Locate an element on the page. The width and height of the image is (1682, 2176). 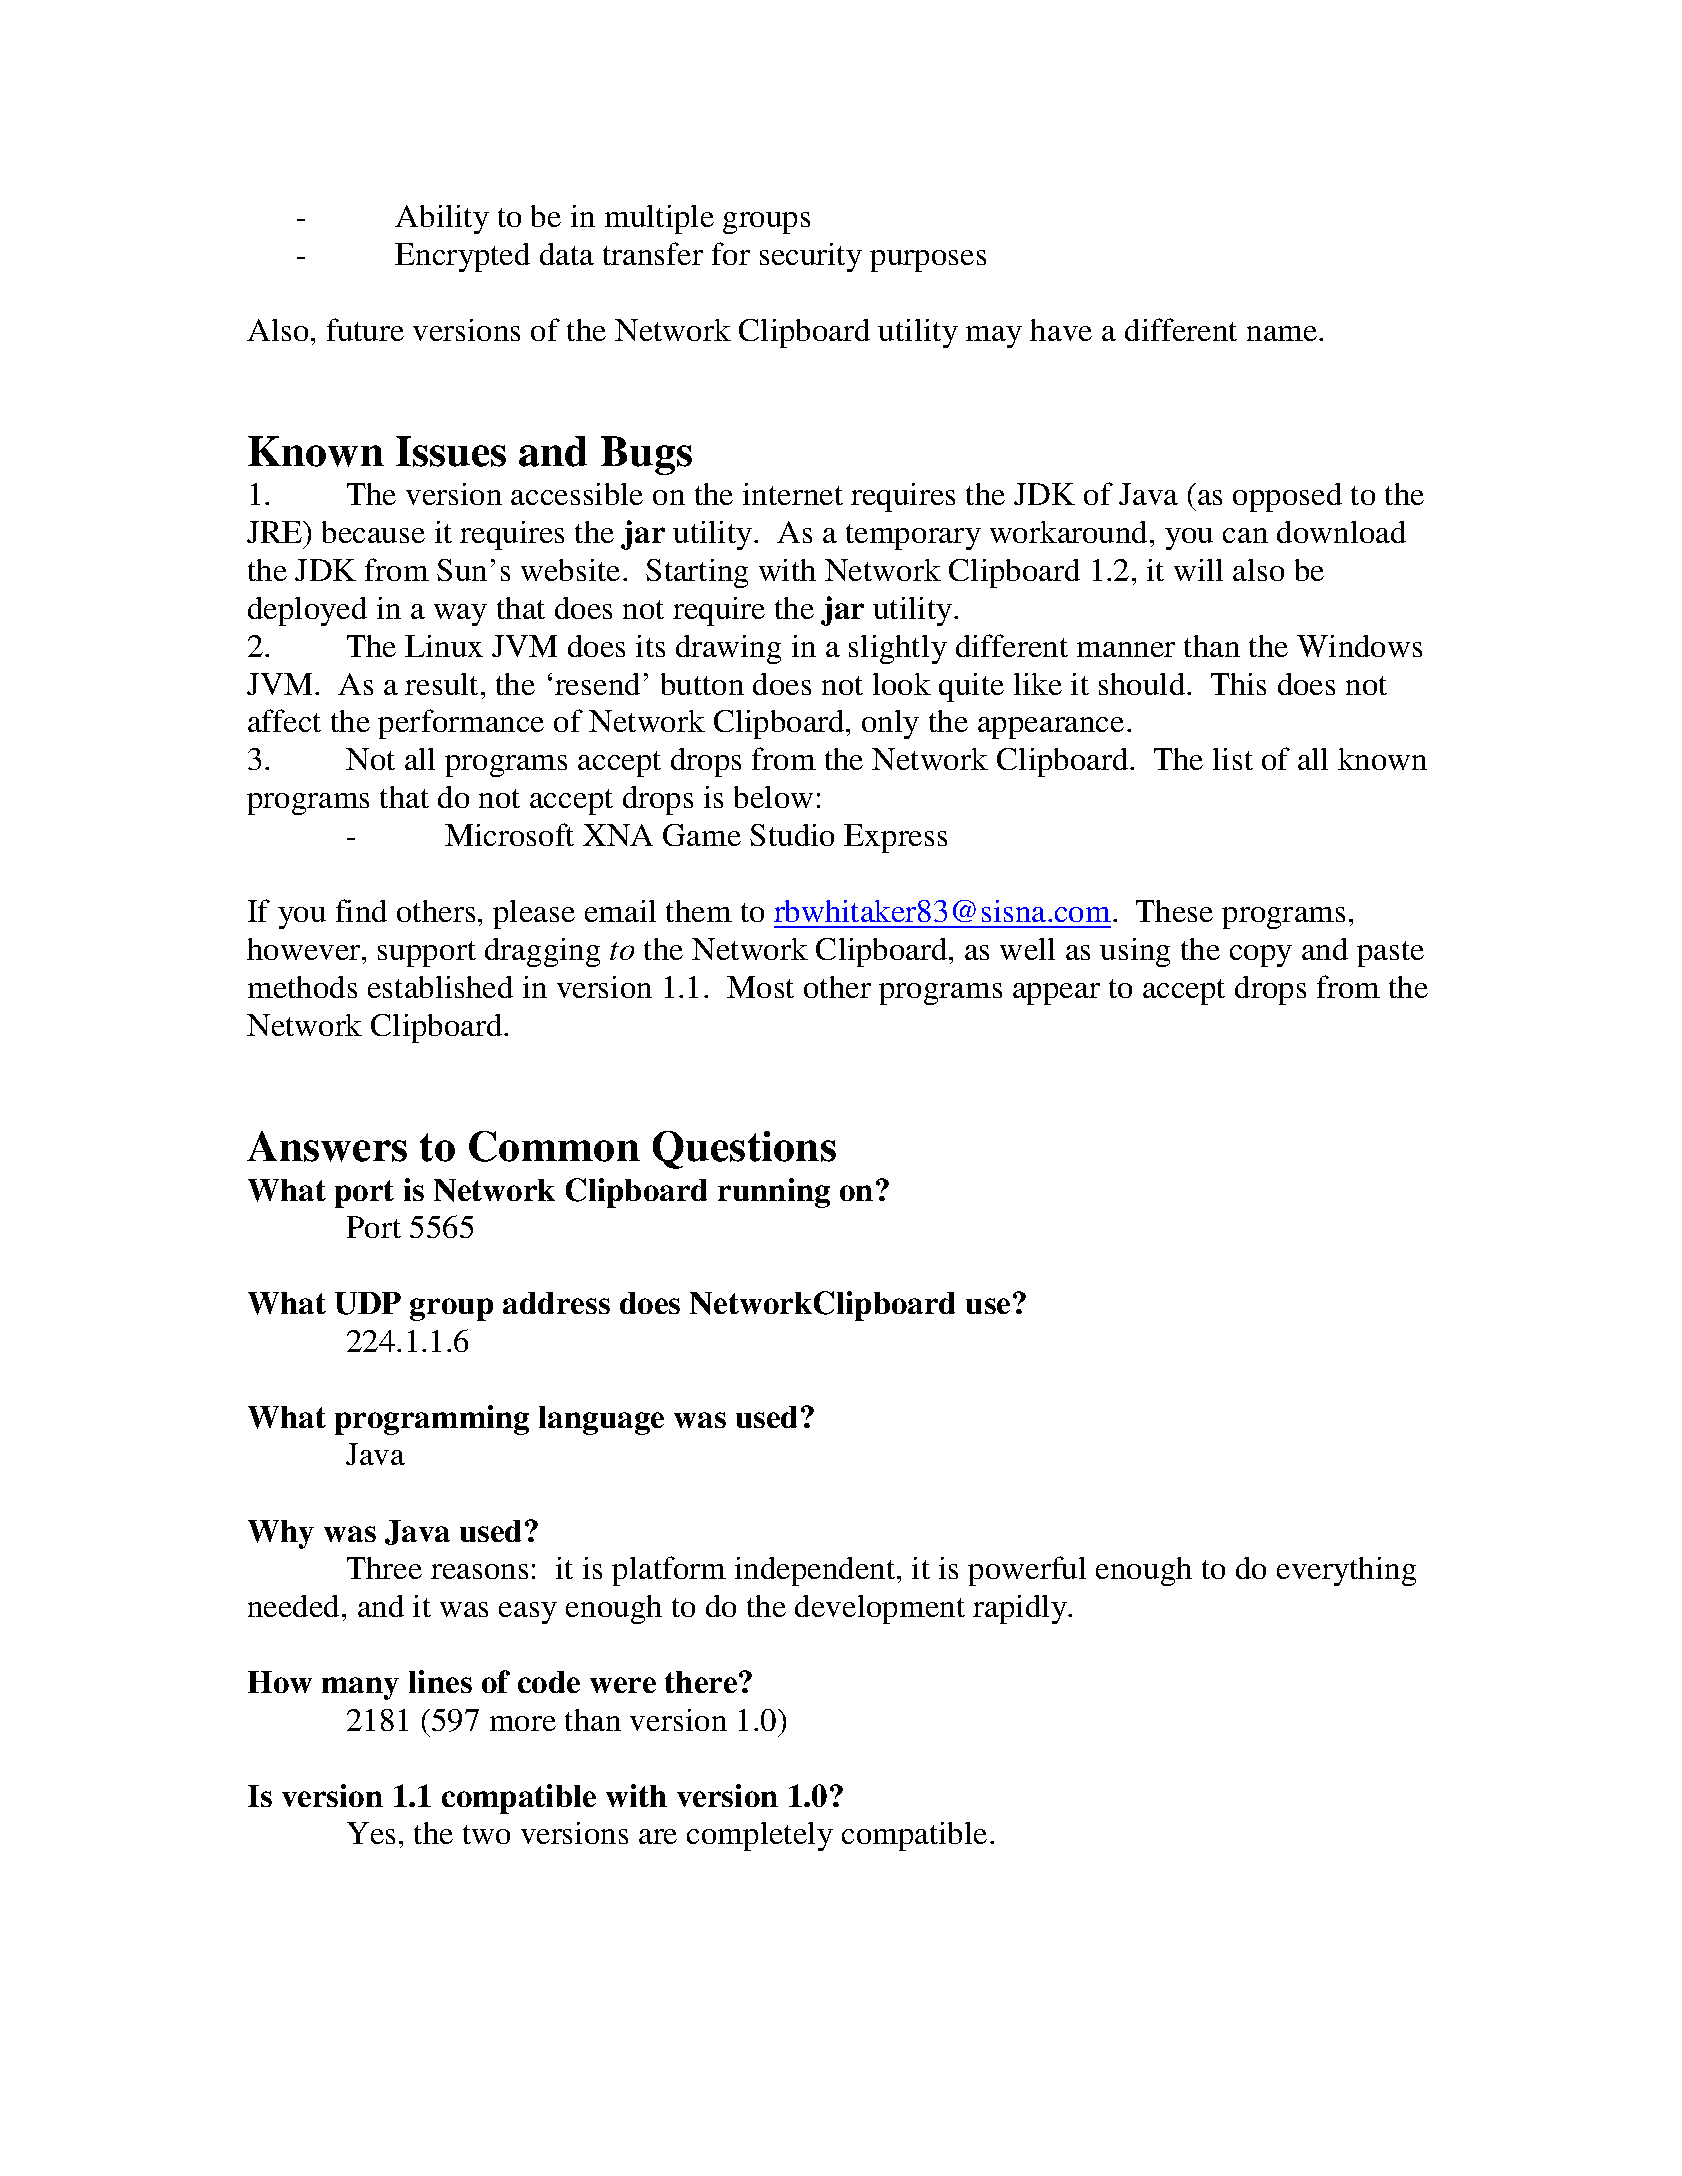
programming is located at coordinates (432, 1420).
